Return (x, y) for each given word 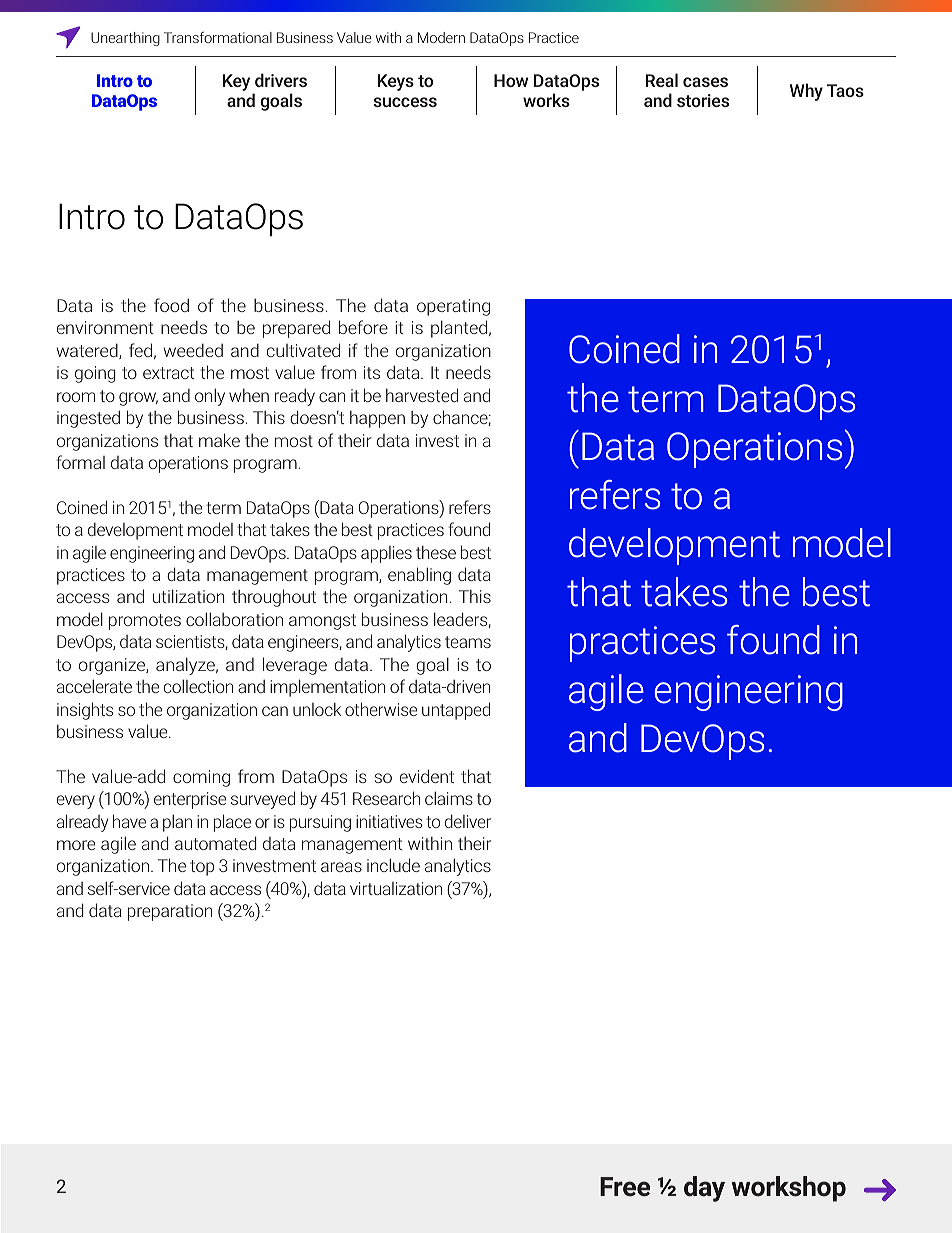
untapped (456, 711)
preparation (170, 912)
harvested (422, 395)
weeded (193, 350)
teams (468, 642)
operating (453, 307)
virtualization (396, 888)
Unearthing (125, 39)
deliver (468, 821)
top (202, 868)
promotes (145, 622)
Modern (441, 37)
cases (705, 82)
